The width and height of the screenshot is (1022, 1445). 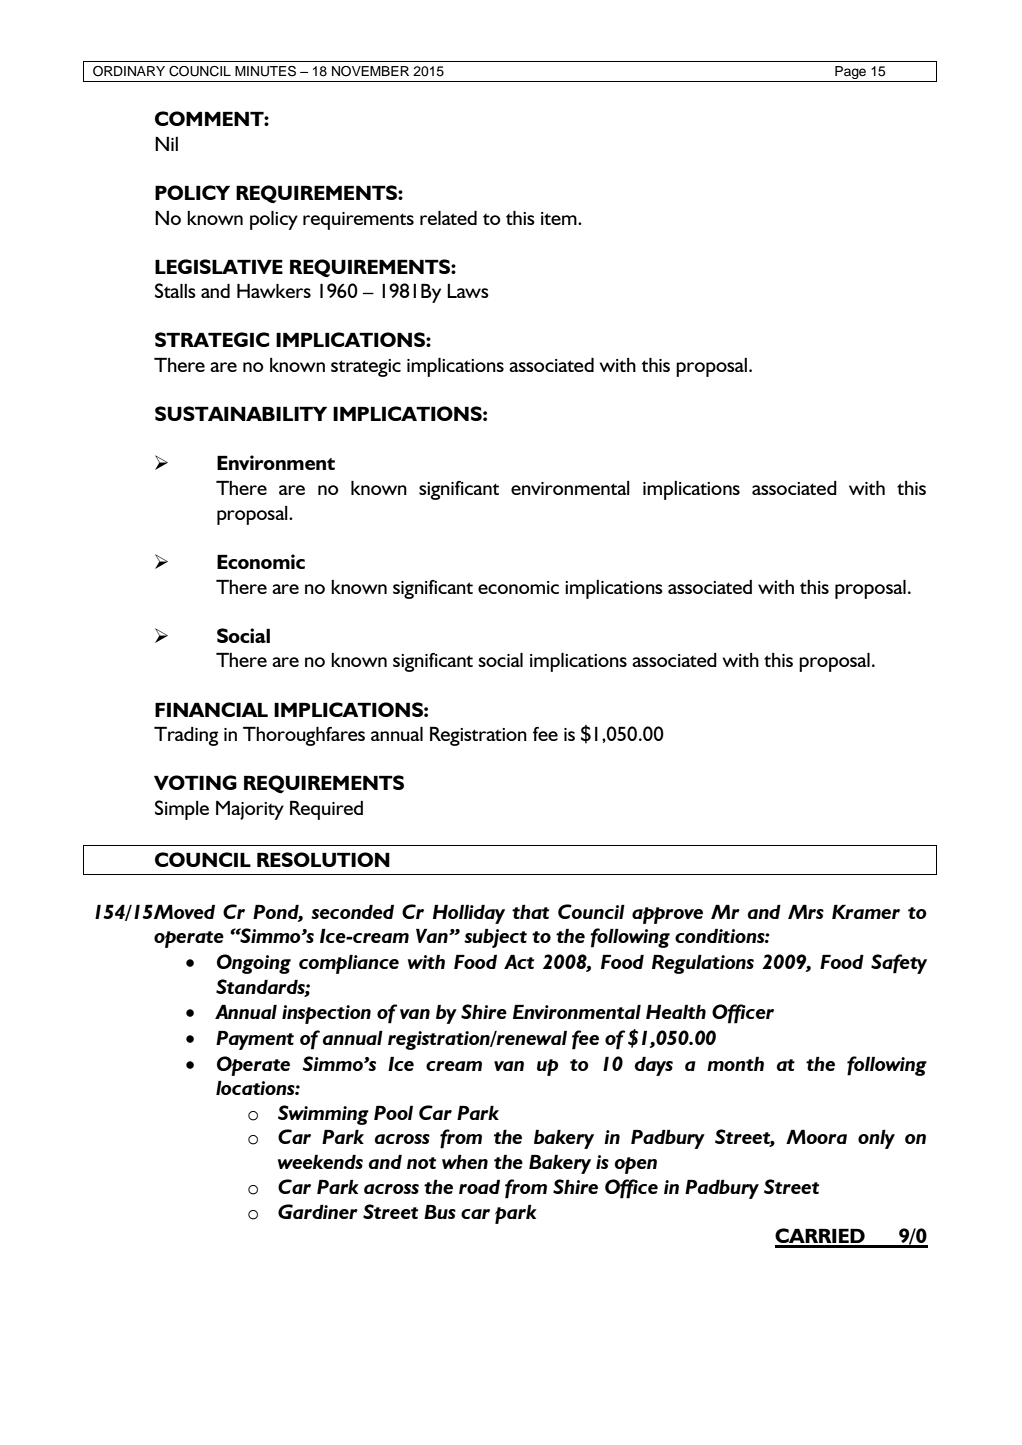 What do you see at coordinates (468, 291) in the screenshot?
I see `Laws` at bounding box center [468, 291].
